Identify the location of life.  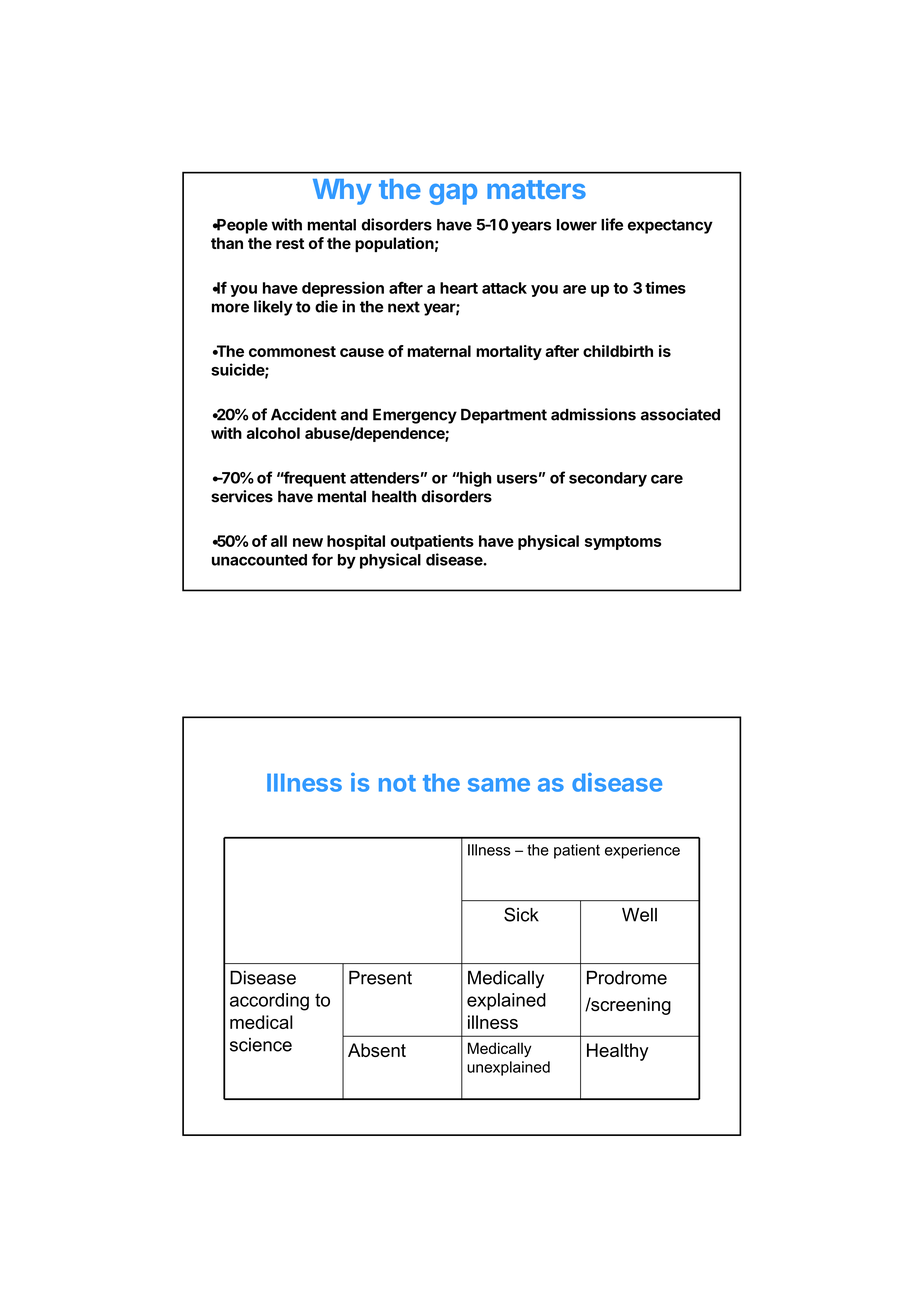
(612, 224).
